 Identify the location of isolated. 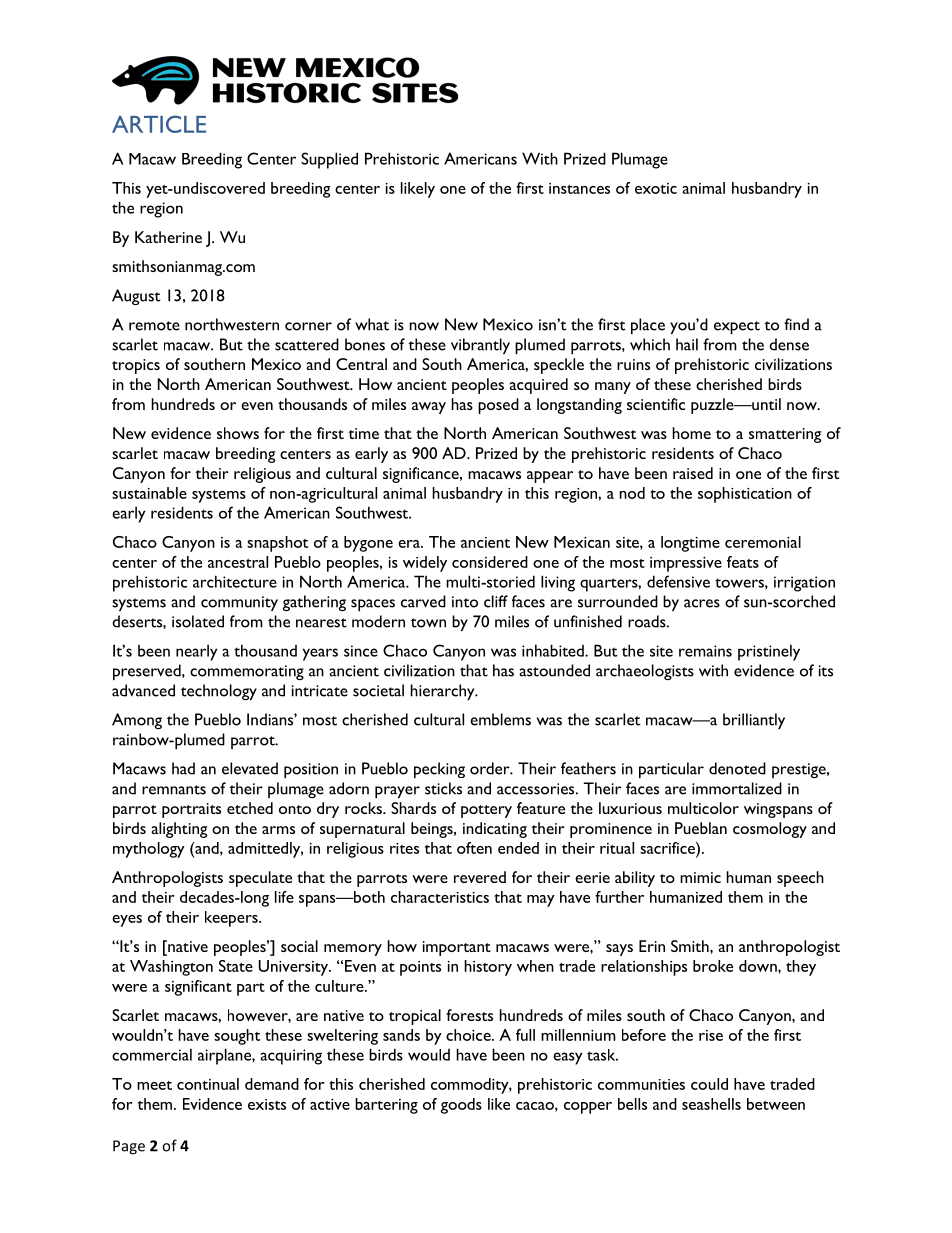
(198, 621).
